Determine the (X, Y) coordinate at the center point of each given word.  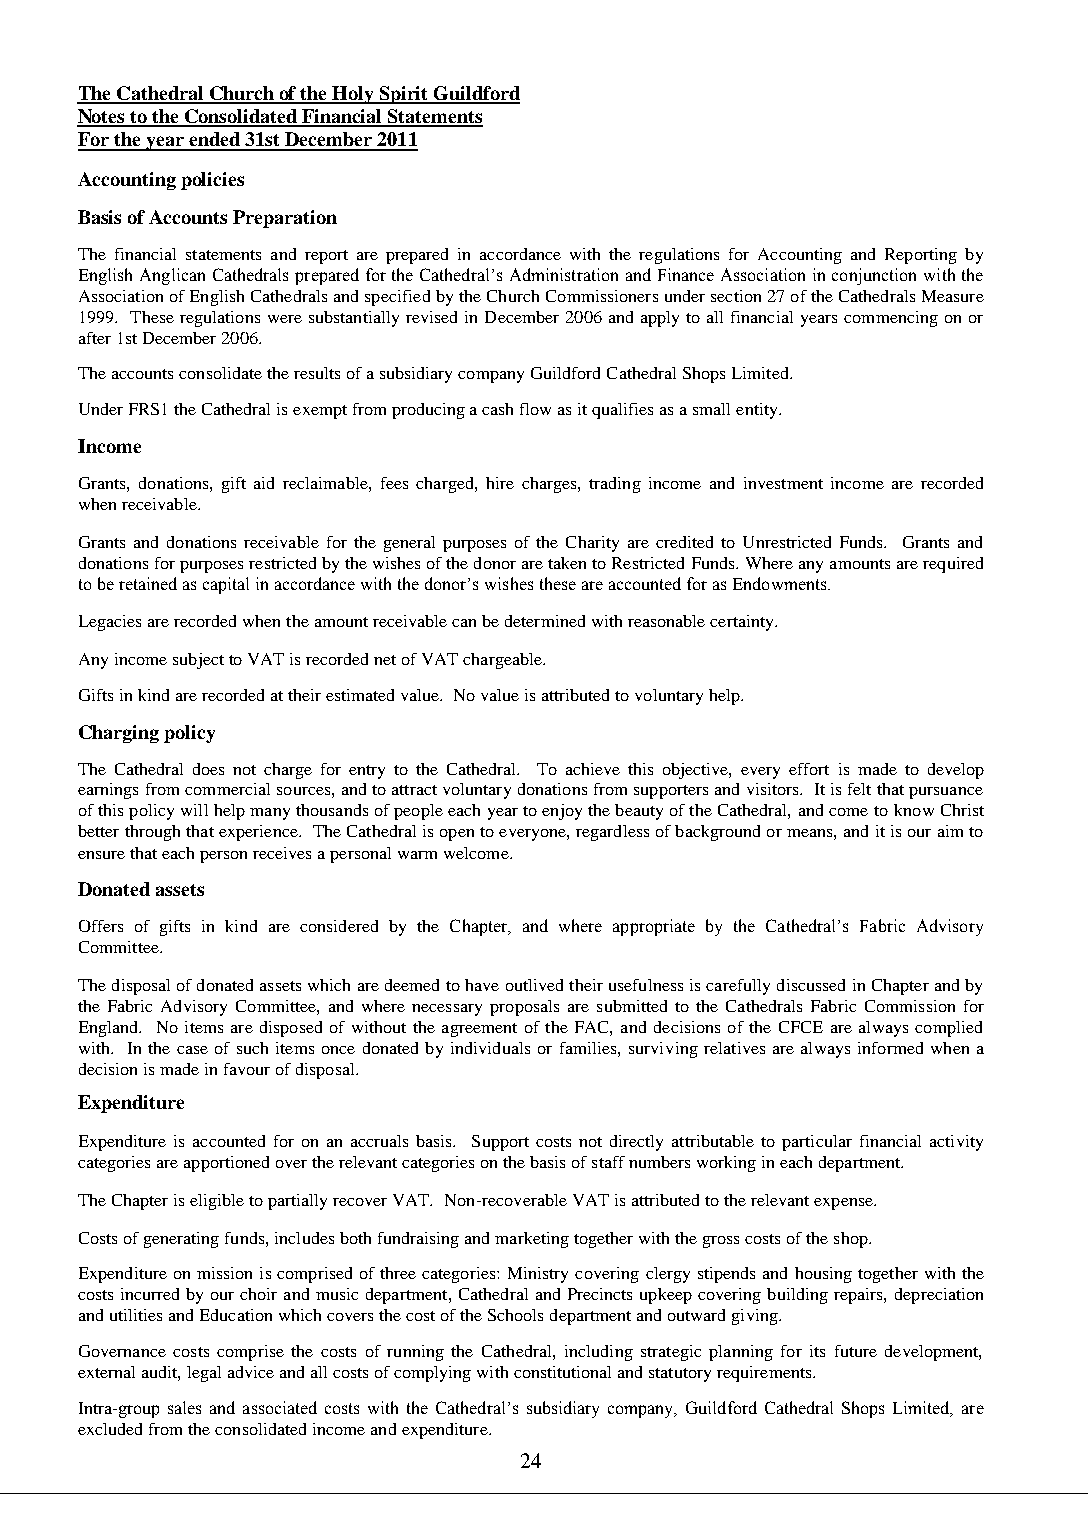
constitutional (562, 1372)
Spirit (404, 95)
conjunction (874, 276)
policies (212, 181)
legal (204, 1374)
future (856, 1351)
